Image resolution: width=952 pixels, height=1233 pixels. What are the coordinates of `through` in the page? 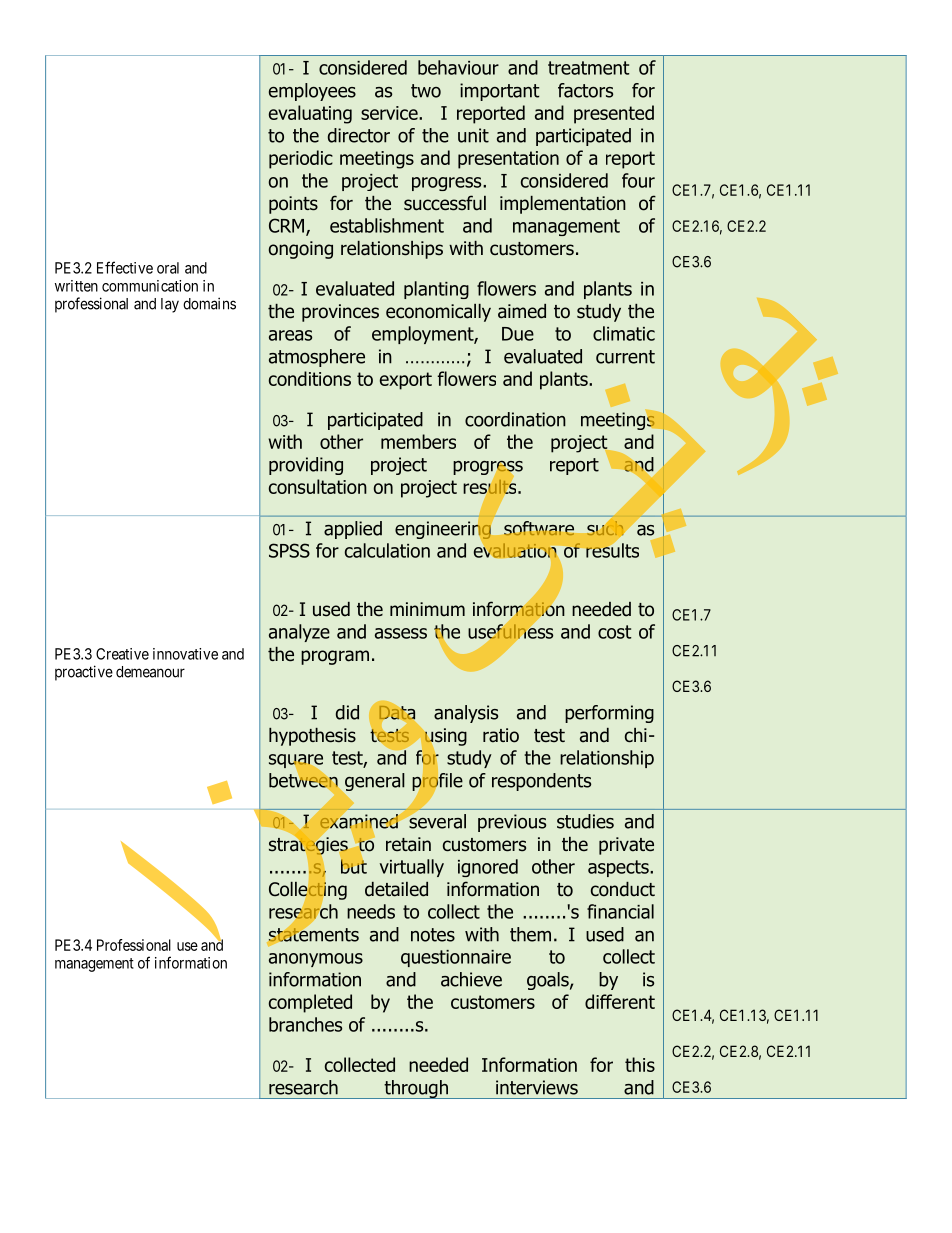 It's located at (416, 1089).
